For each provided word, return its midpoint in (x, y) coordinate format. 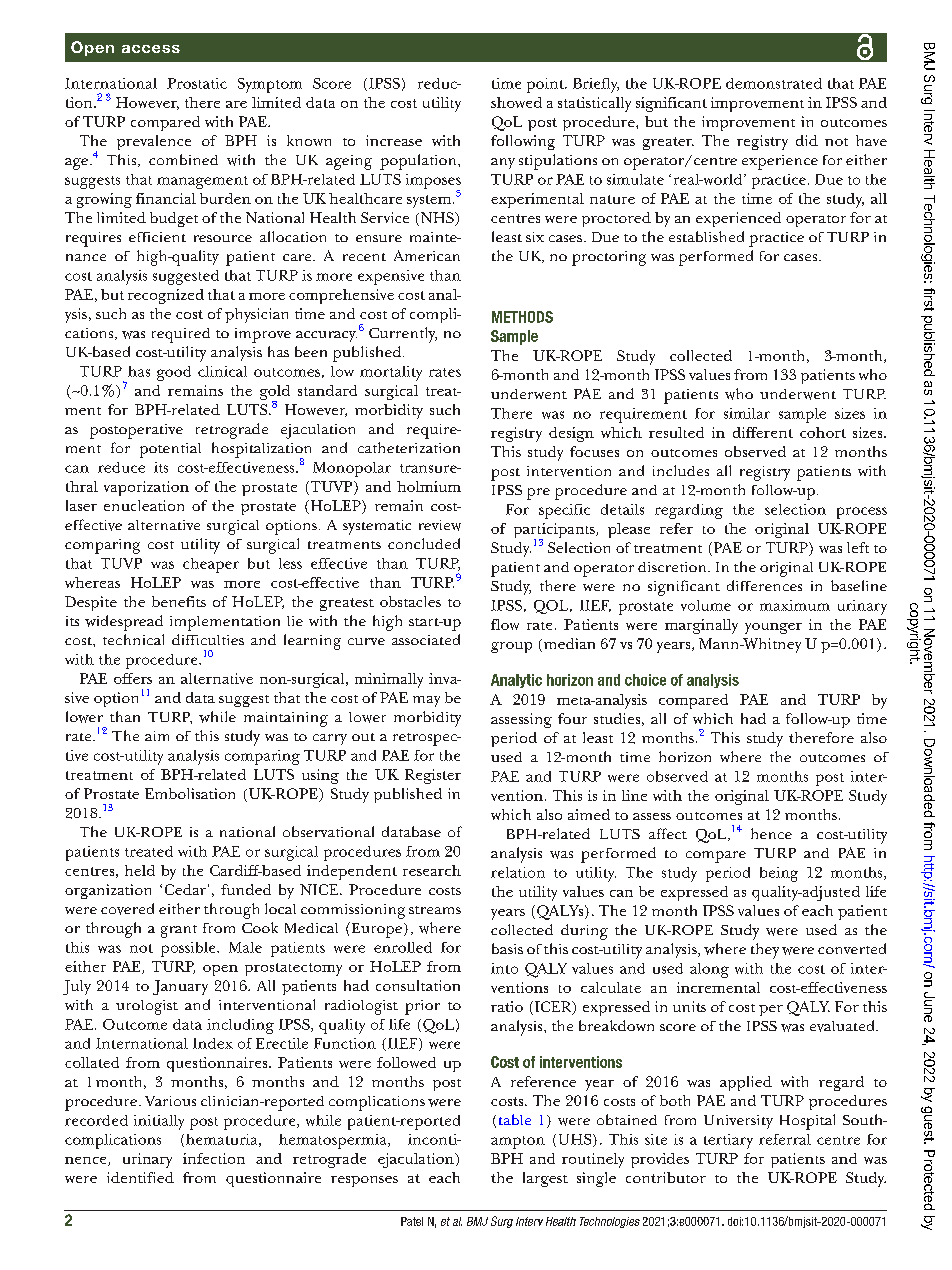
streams (435, 910)
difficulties (208, 639)
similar (747, 413)
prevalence (154, 142)
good (174, 373)
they (765, 951)
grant (179, 931)
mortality (391, 373)
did (807, 140)
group (511, 647)
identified (140, 1177)
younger (773, 628)
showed (516, 102)
